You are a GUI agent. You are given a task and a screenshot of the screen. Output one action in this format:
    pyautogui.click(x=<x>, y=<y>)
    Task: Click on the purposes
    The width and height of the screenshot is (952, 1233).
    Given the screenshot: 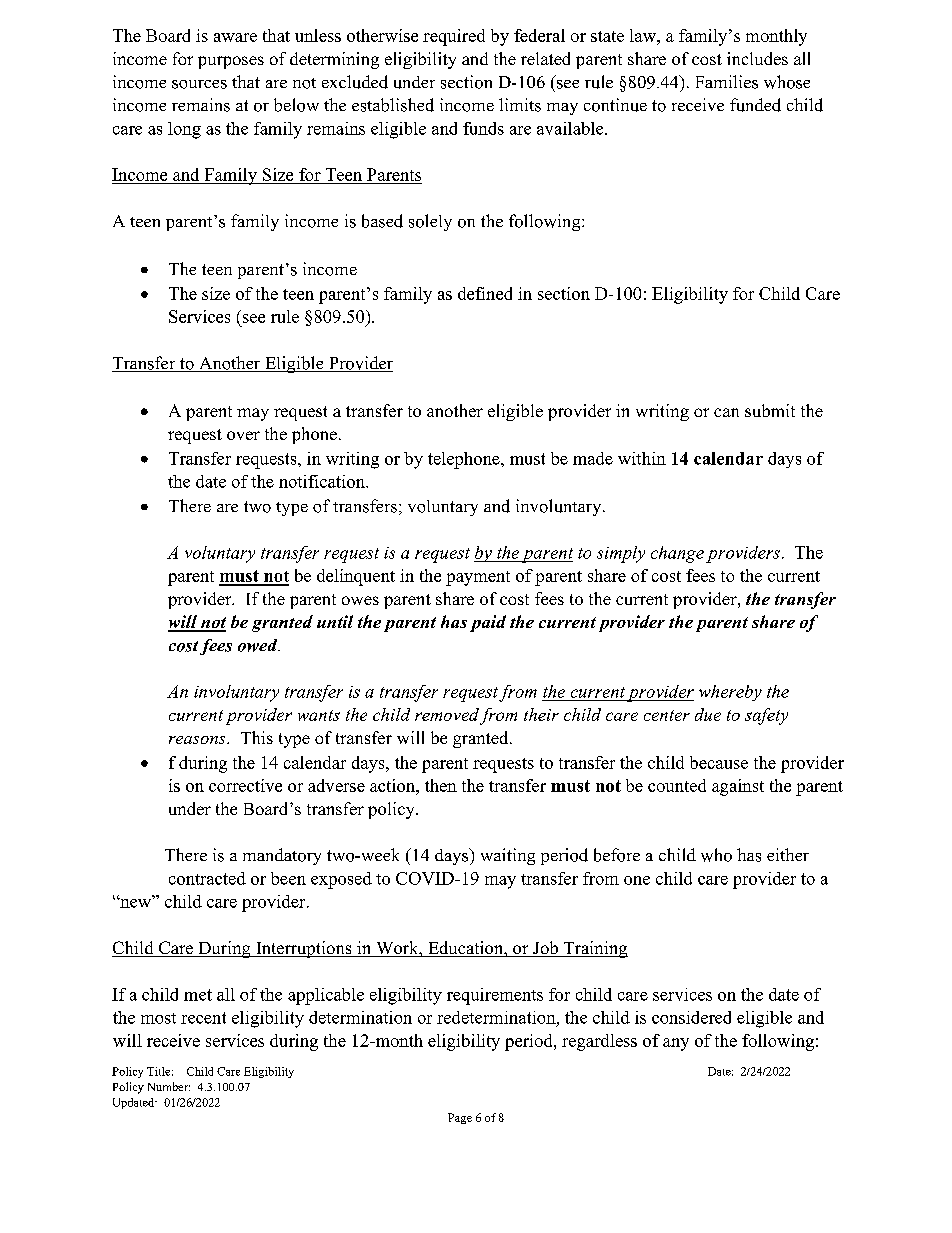 What is the action you would take?
    pyautogui.click(x=231, y=62)
